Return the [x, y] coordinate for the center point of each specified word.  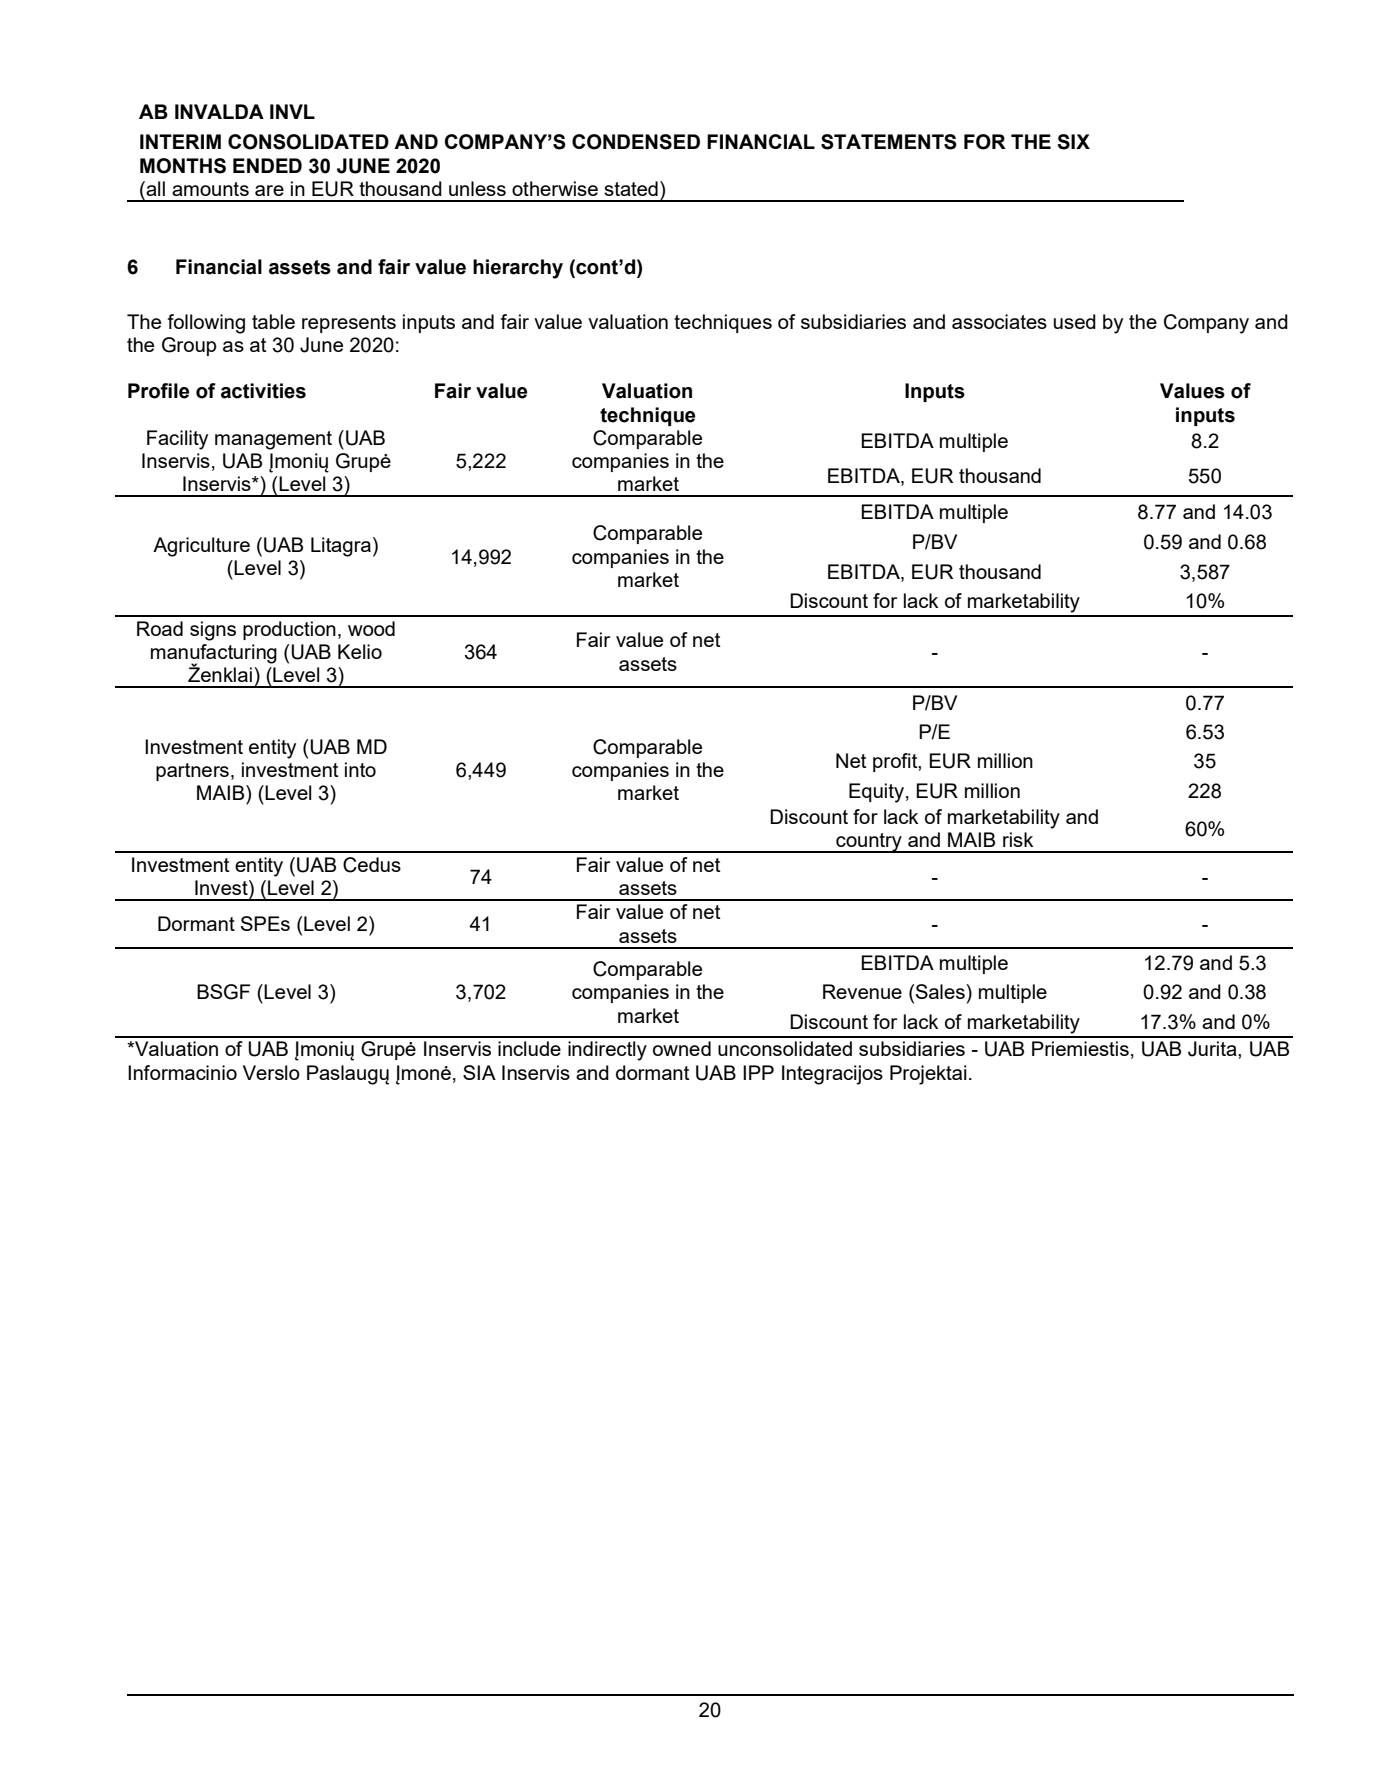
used [1075, 321]
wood [371, 628]
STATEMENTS [889, 142]
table [273, 321]
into [360, 769]
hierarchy [518, 269]
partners [192, 772]
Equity [876, 793]
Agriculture [201, 547]
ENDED [267, 165]
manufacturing [214, 654]
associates [999, 321]
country [869, 843]
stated [631, 188]
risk [1018, 839]
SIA [479, 1072]
